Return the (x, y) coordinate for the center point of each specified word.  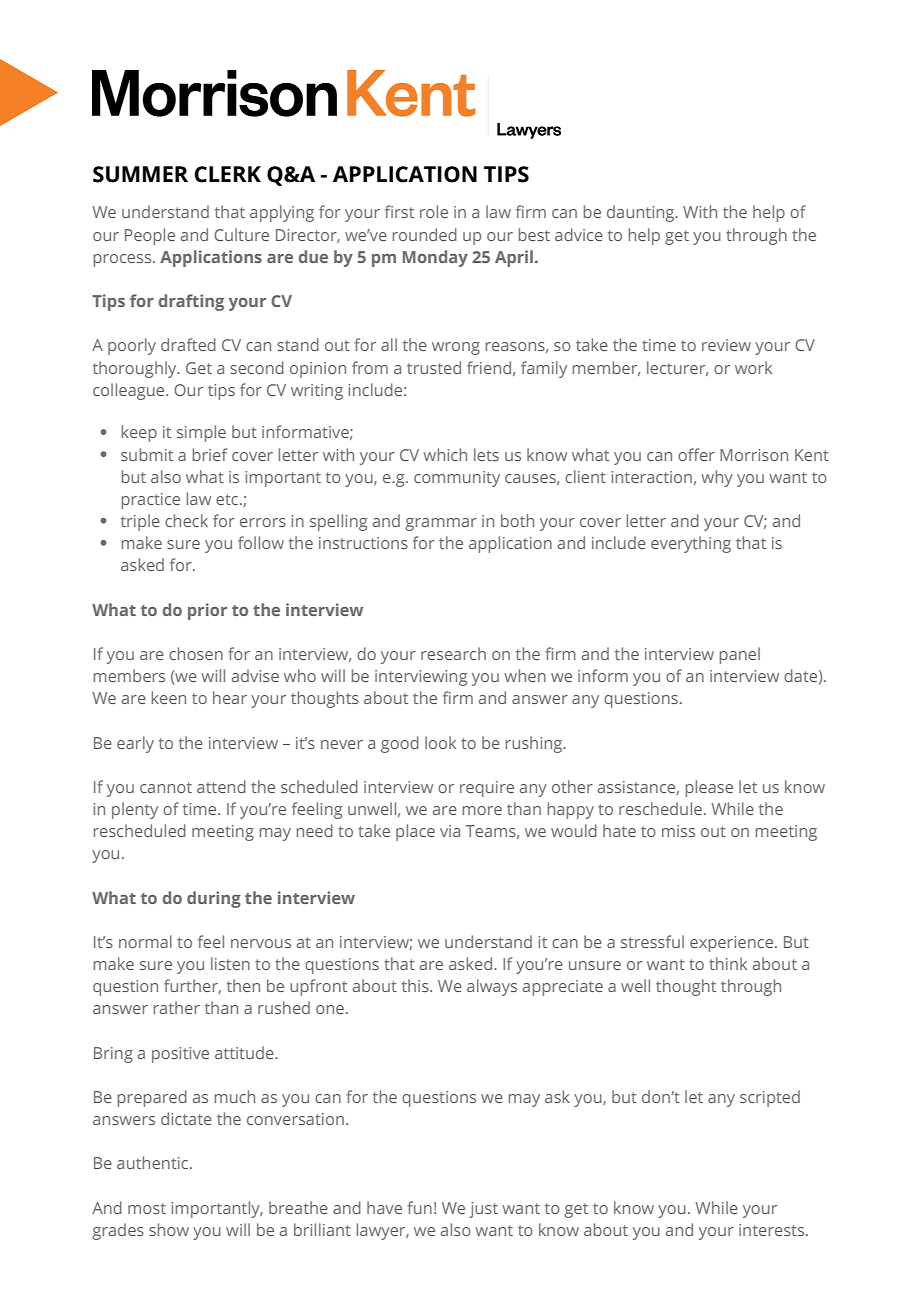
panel (740, 655)
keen (169, 697)
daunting (642, 213)
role (434, 211)
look (440, 742)
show (169, 1229)
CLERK (228, 174)
